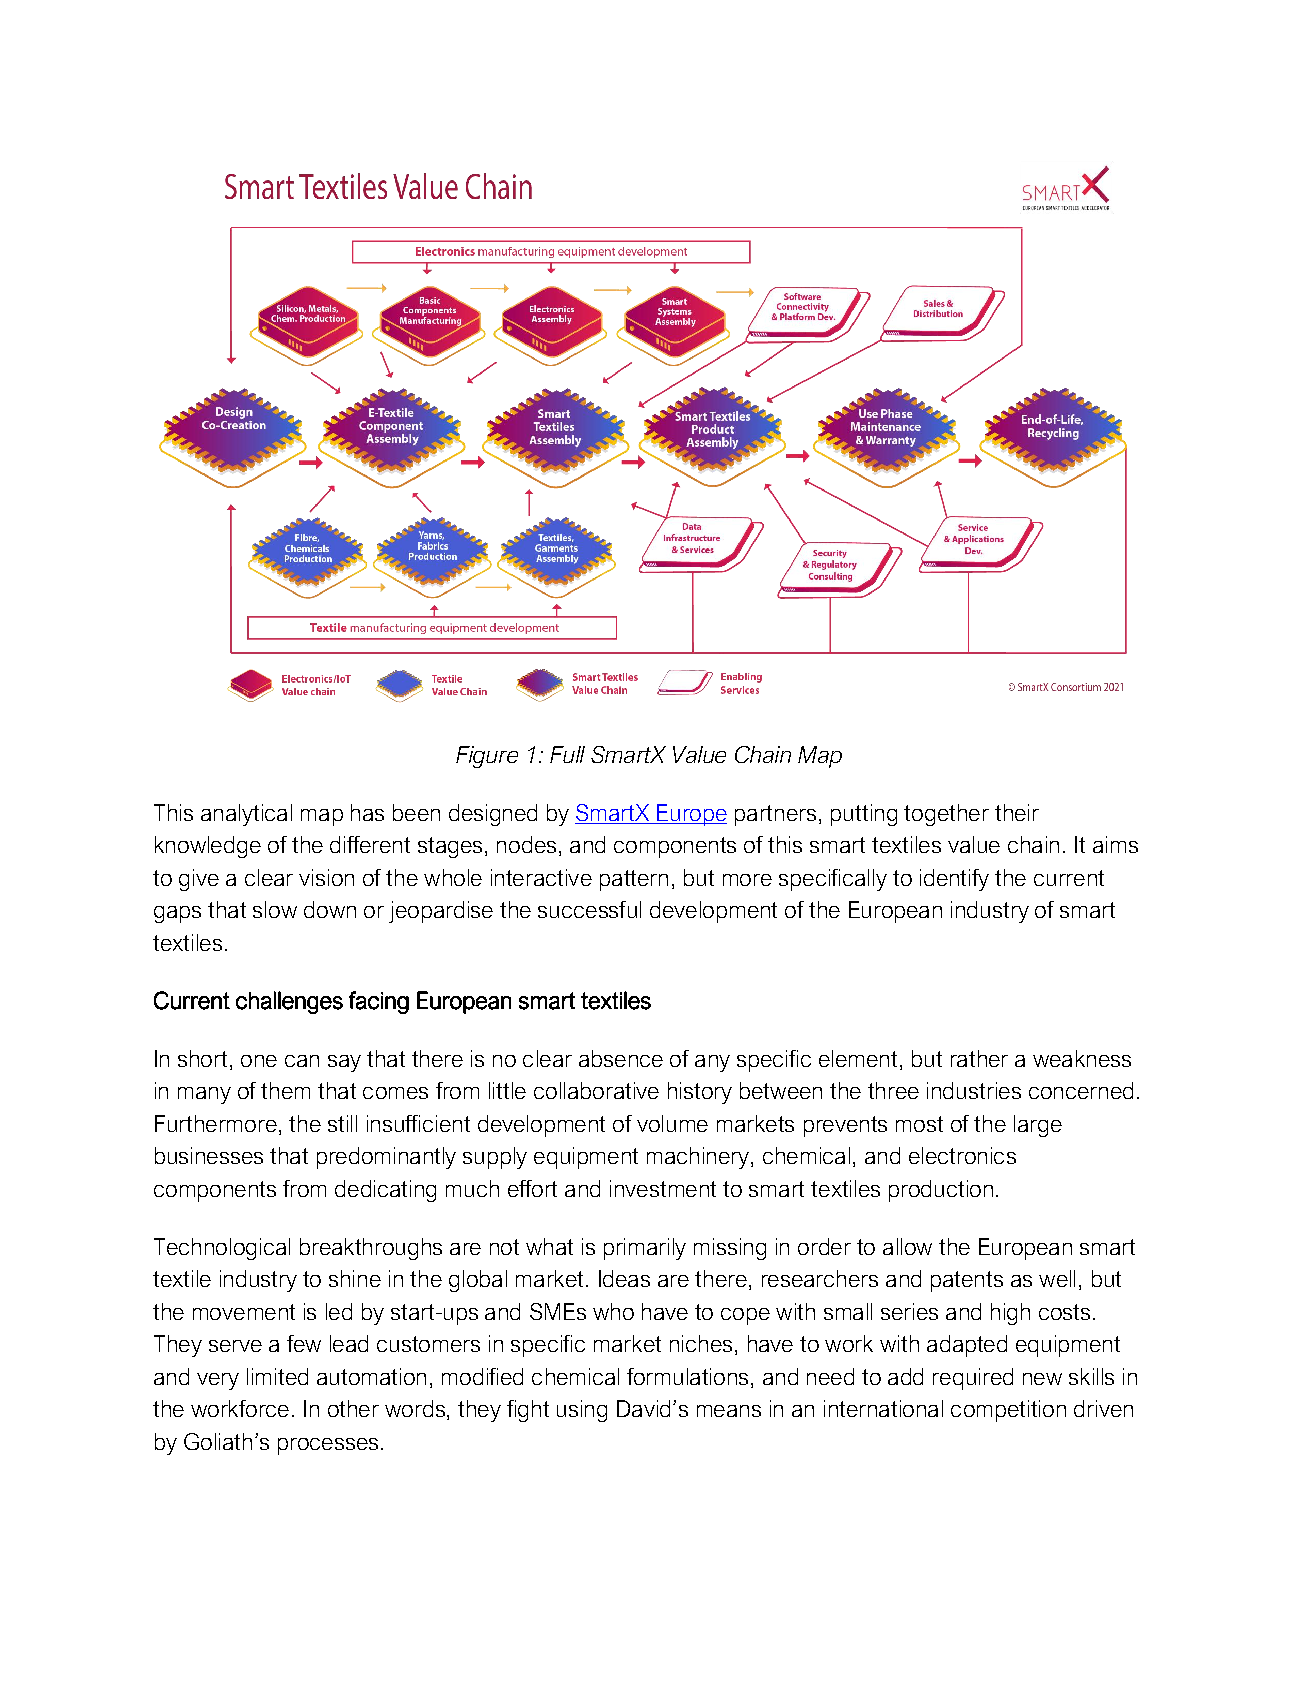 The height and width of the image is (1682, 1299). I want to click on identify, so click(954, 880).
